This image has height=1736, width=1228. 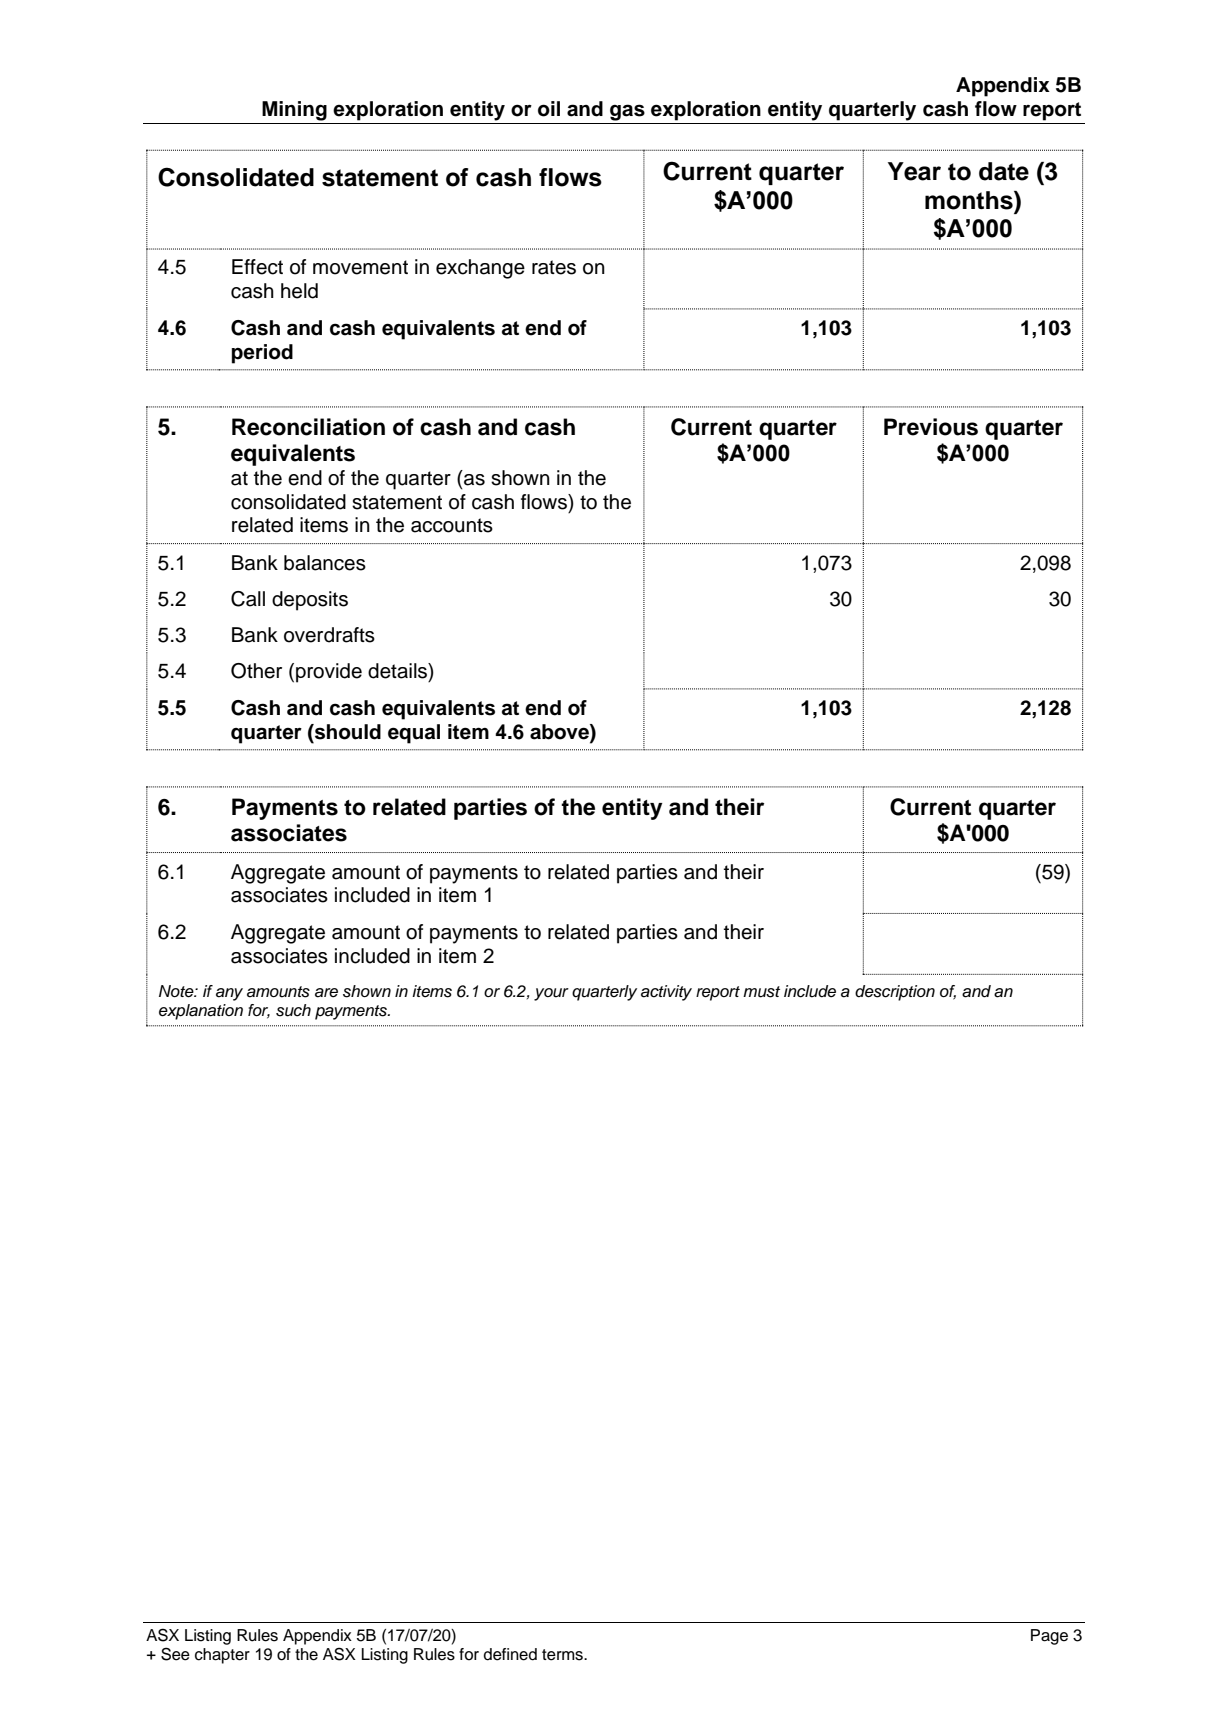 I want to click on above, so click(x=560, y=732).
